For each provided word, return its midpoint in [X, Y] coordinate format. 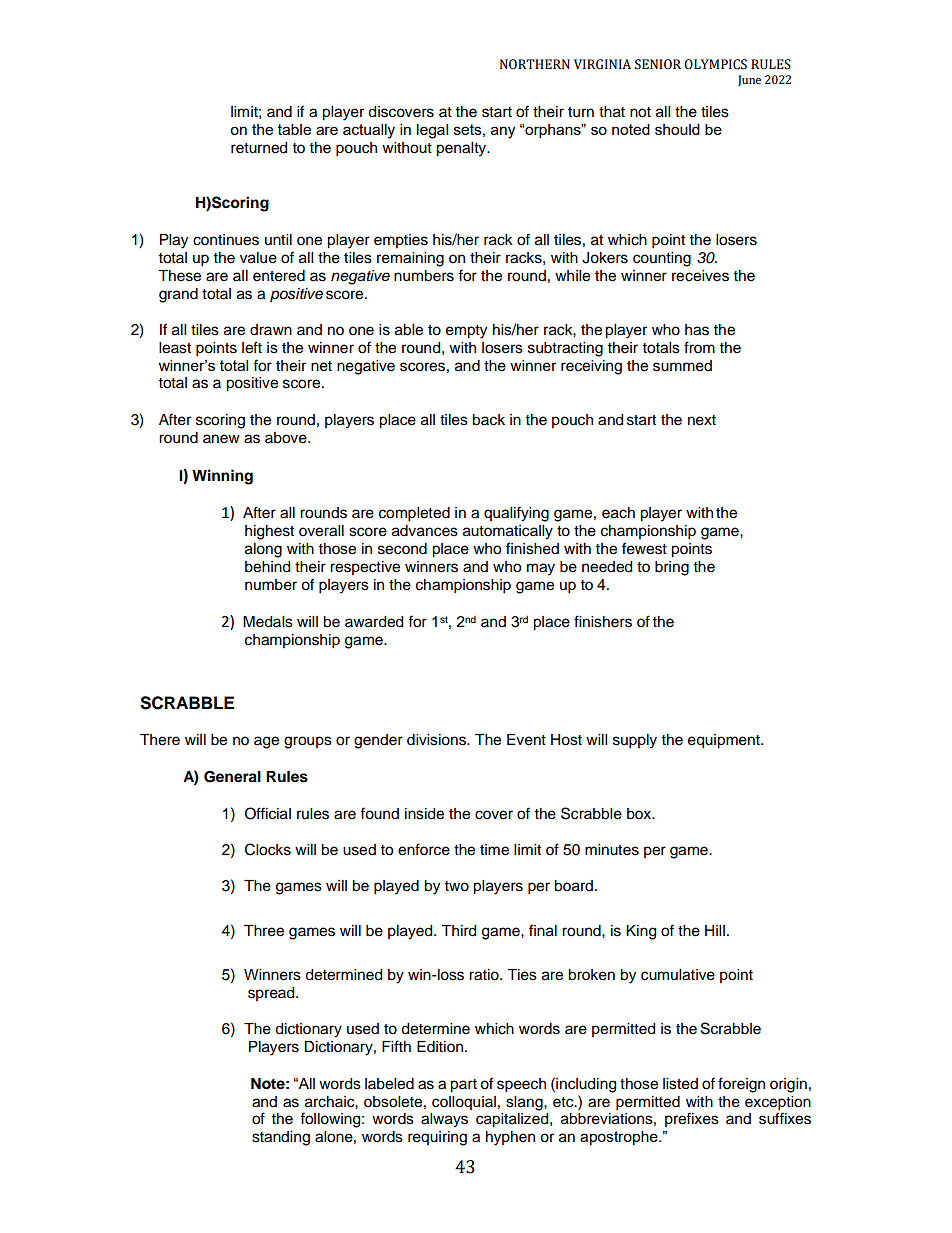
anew [221, 439]
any [503, 132]
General [232, 777]
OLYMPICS [715, 64]
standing [281, 1138]
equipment [725, 741]
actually [369, 131]
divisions [437, 740]
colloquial [464, 1103]
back [488, 420]
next [702, 420]
